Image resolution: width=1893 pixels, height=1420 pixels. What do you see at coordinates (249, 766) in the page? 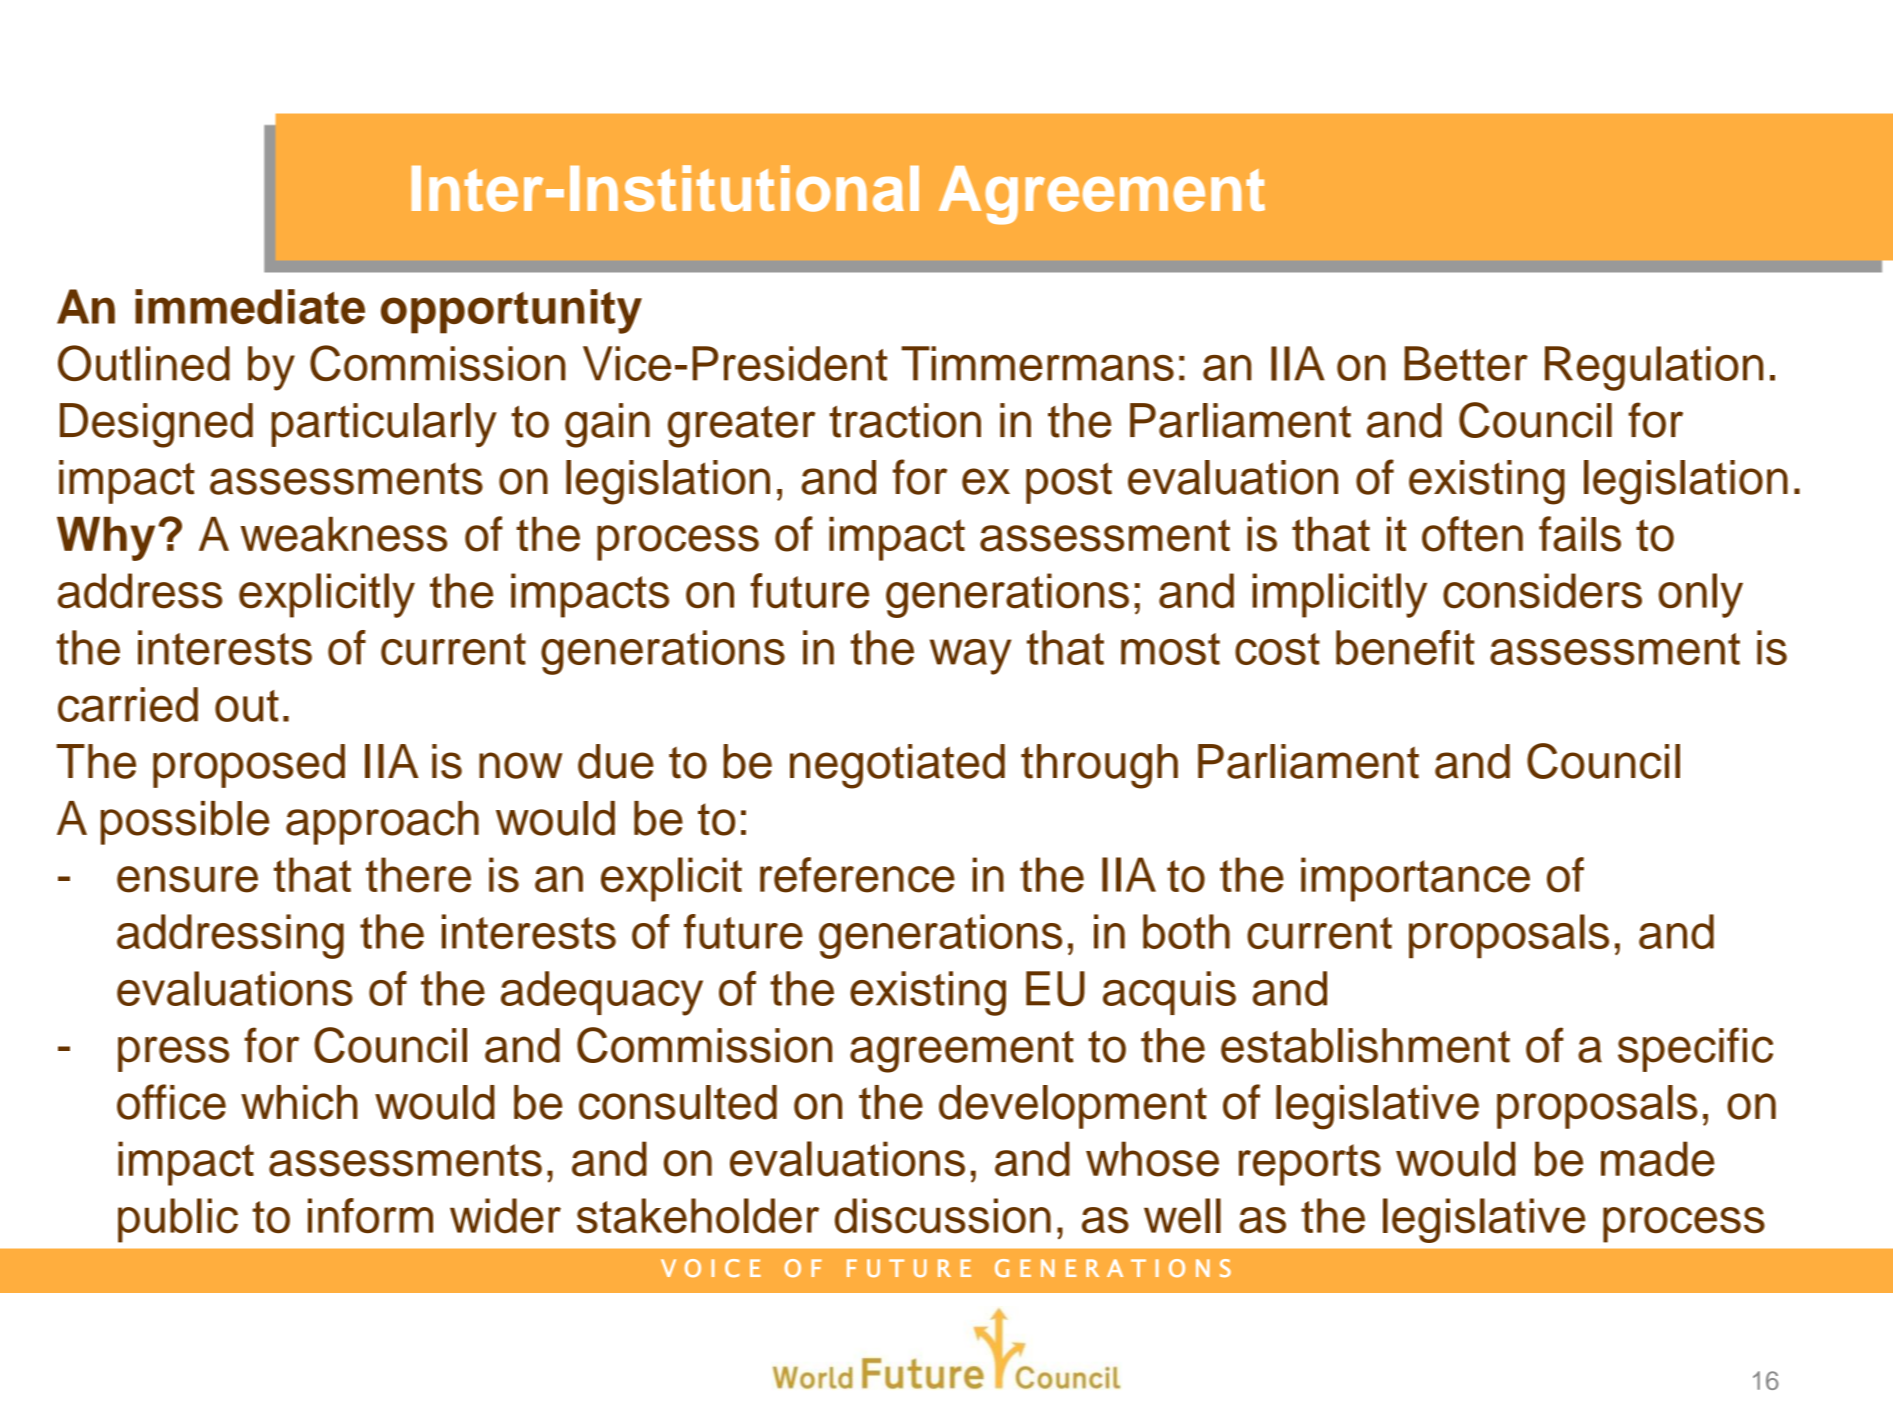
I see `proposed` at bounding box center [249, 766].
